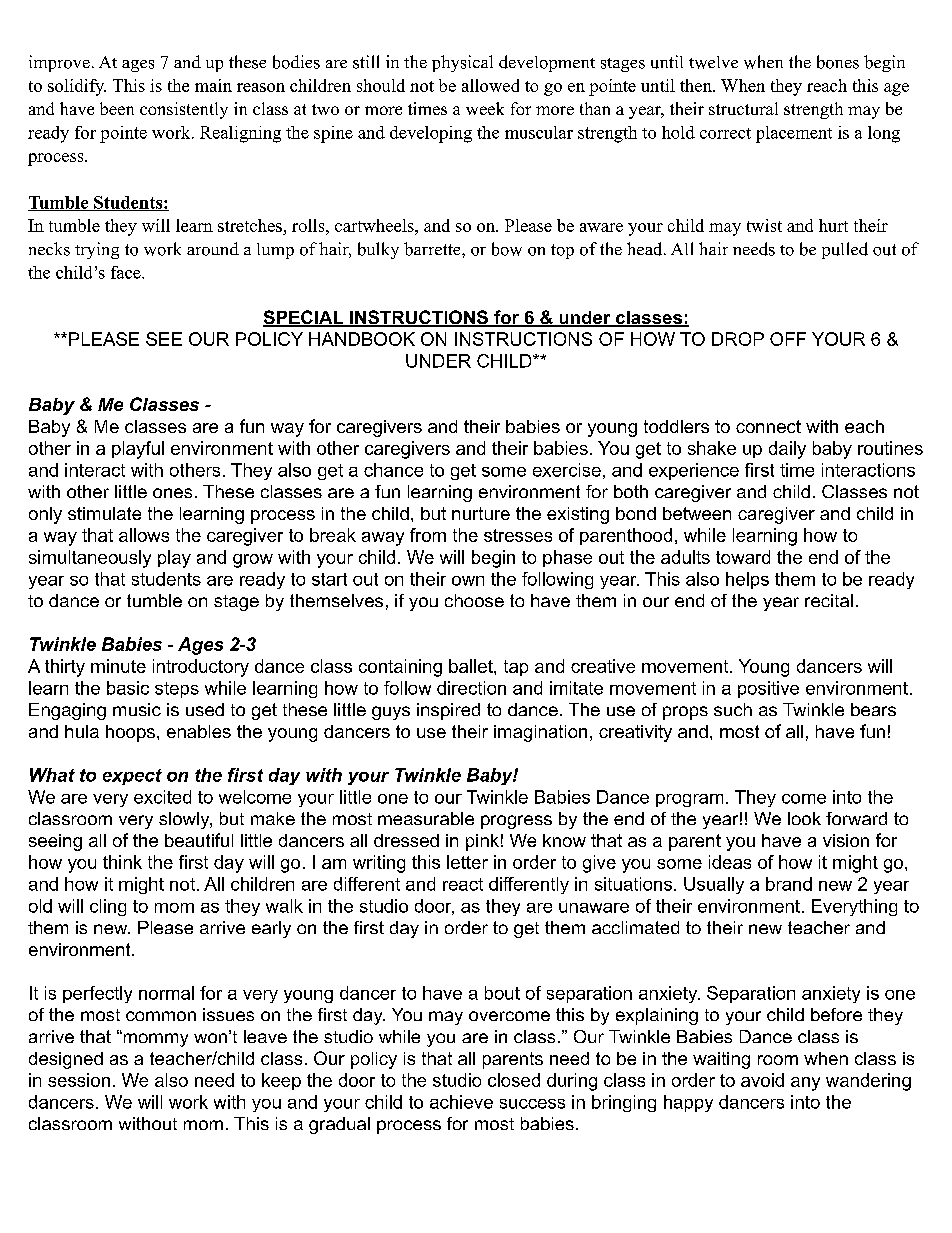 This document has width=952, height=1233. Describe the element at coordinates (805, 1084) in the document. I see `any` at that location.
